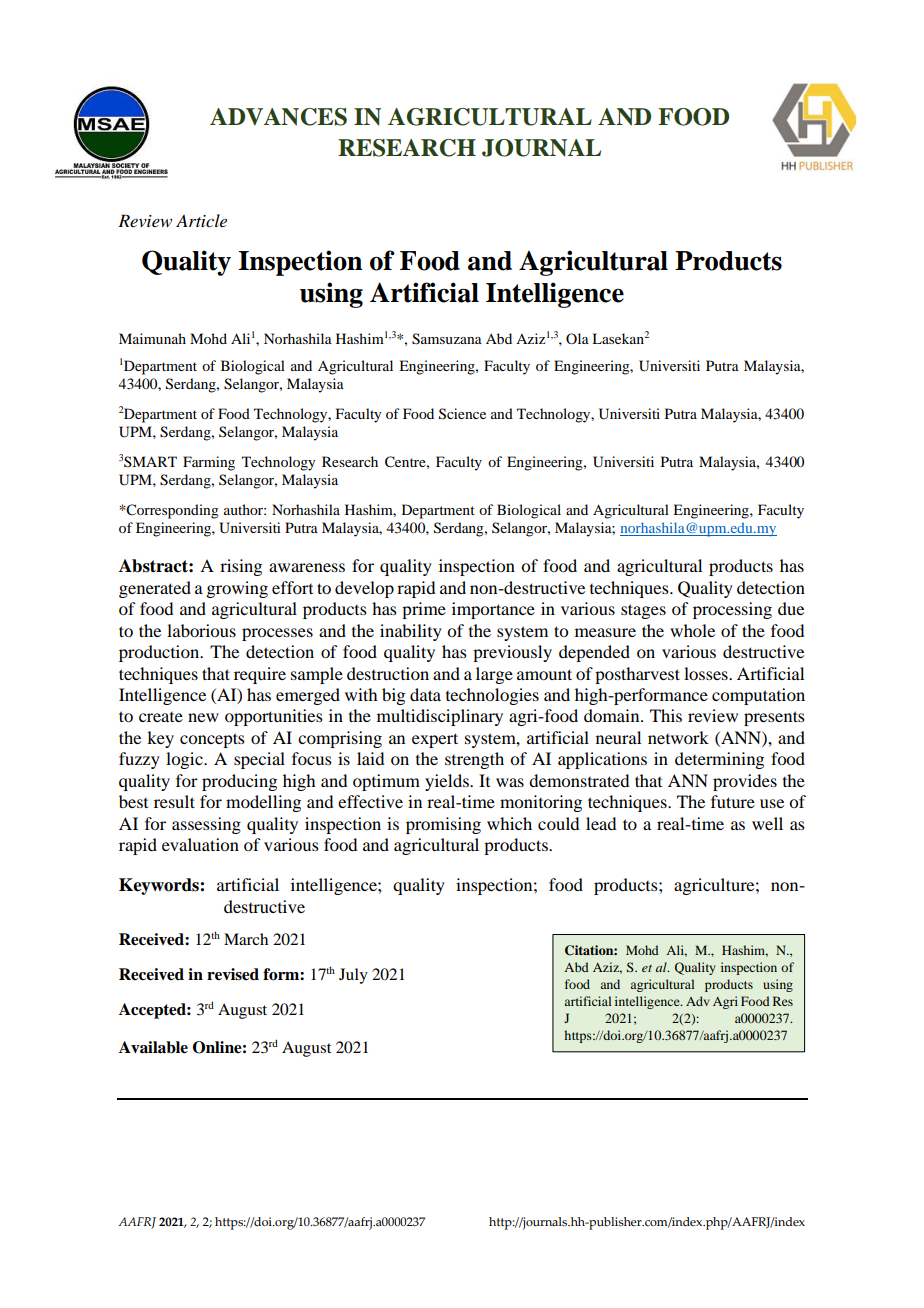  What do you see at coordinates (577, 338) in the image?
I see `Ola` at bounding box center [577, 338].
